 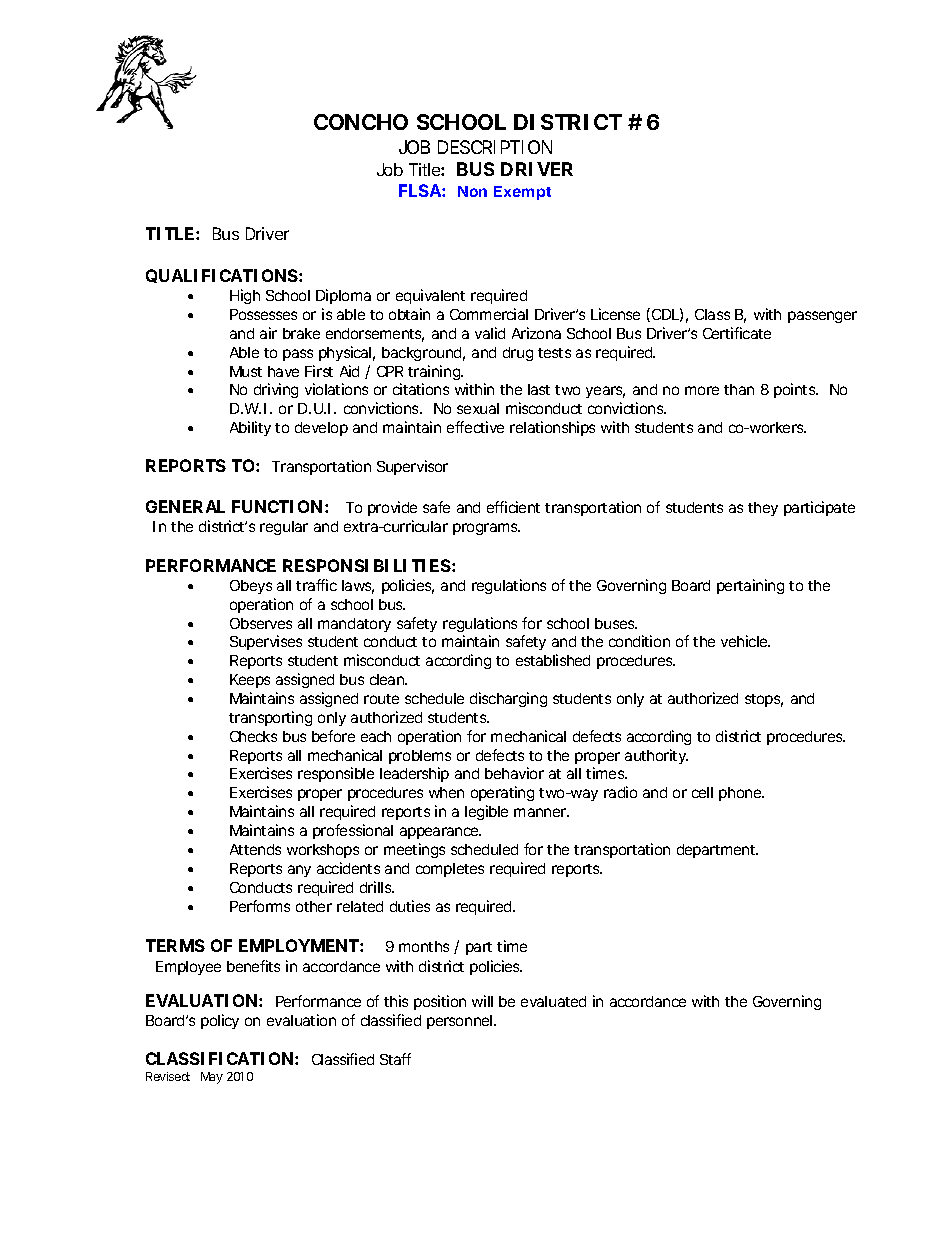 What do you see at coordinates (261, 623) in the screenshot?
I see `Observes` at bounding box center [261, 623].
